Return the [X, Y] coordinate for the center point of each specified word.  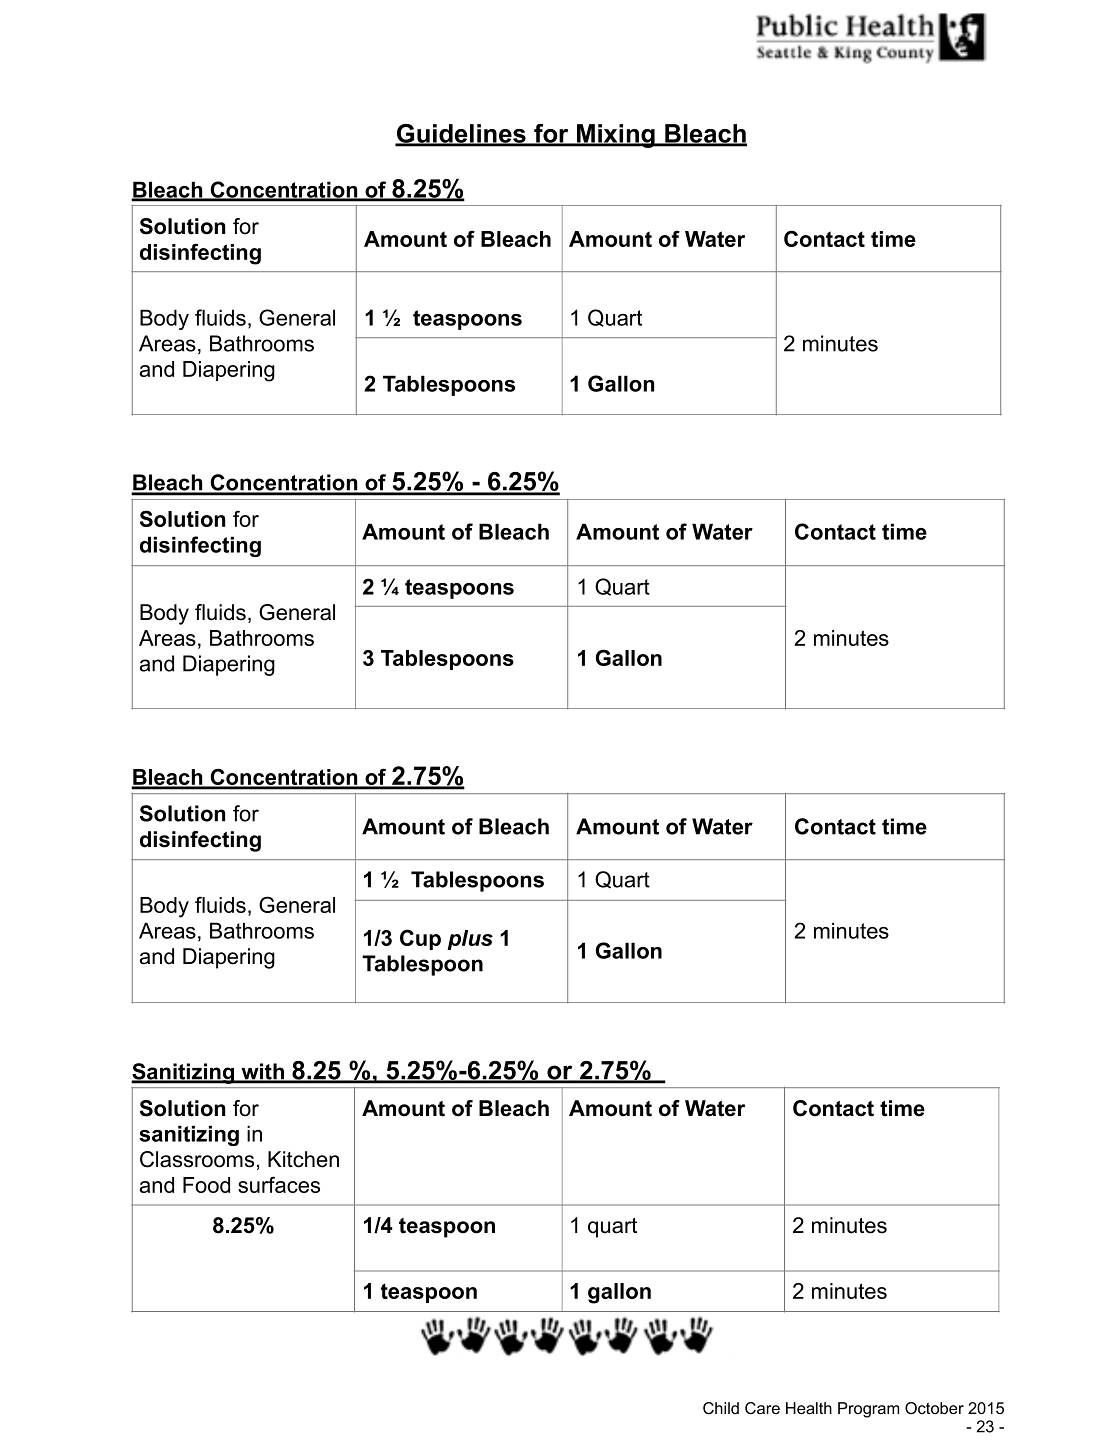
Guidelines [461, 134]
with [262, 1072]
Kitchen [303, 1159]
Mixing [616, 136]
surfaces [279, 1184]
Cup [420, 939]
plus [470, 940]
